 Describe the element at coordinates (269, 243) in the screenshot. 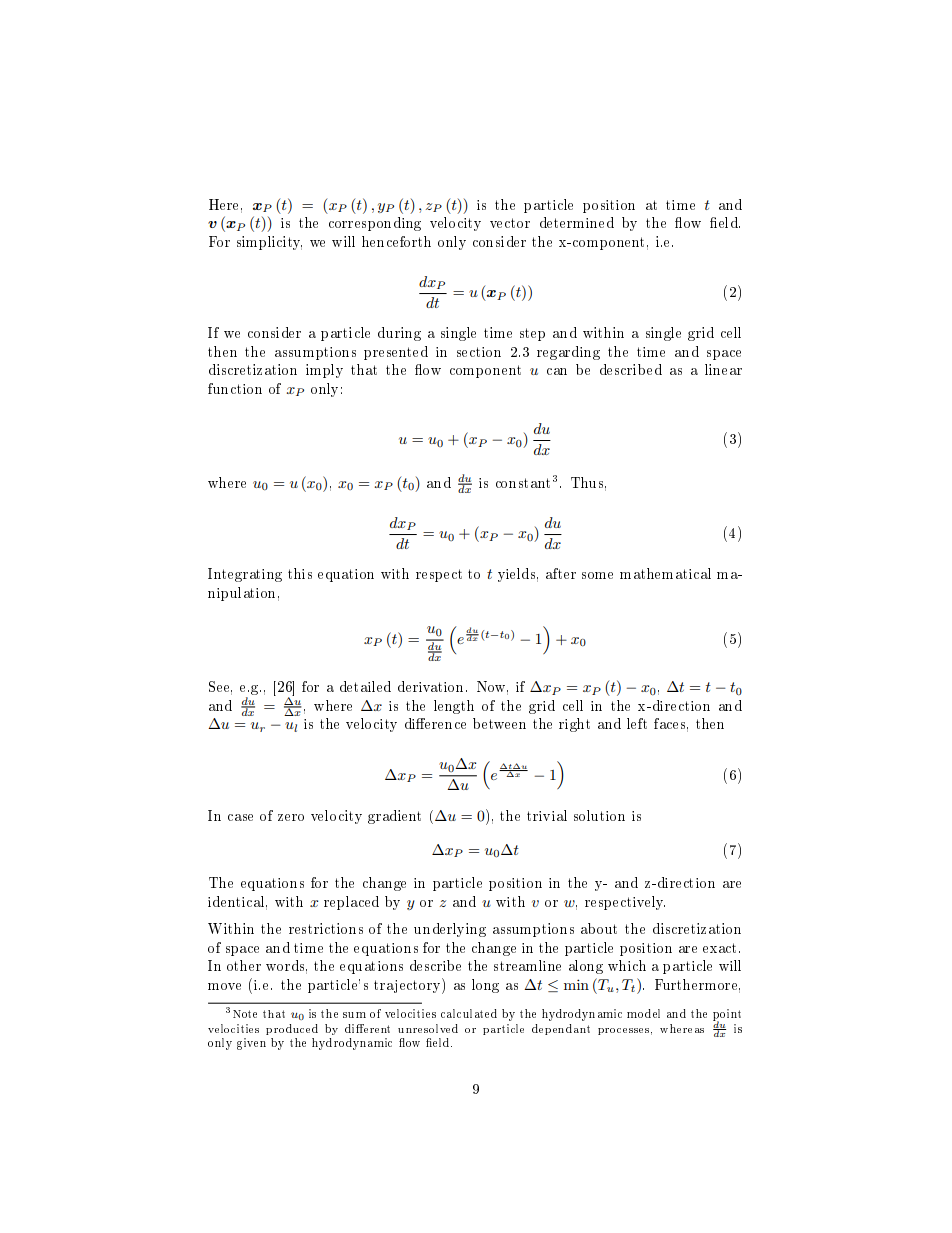

I see `simplicity` at that location.
